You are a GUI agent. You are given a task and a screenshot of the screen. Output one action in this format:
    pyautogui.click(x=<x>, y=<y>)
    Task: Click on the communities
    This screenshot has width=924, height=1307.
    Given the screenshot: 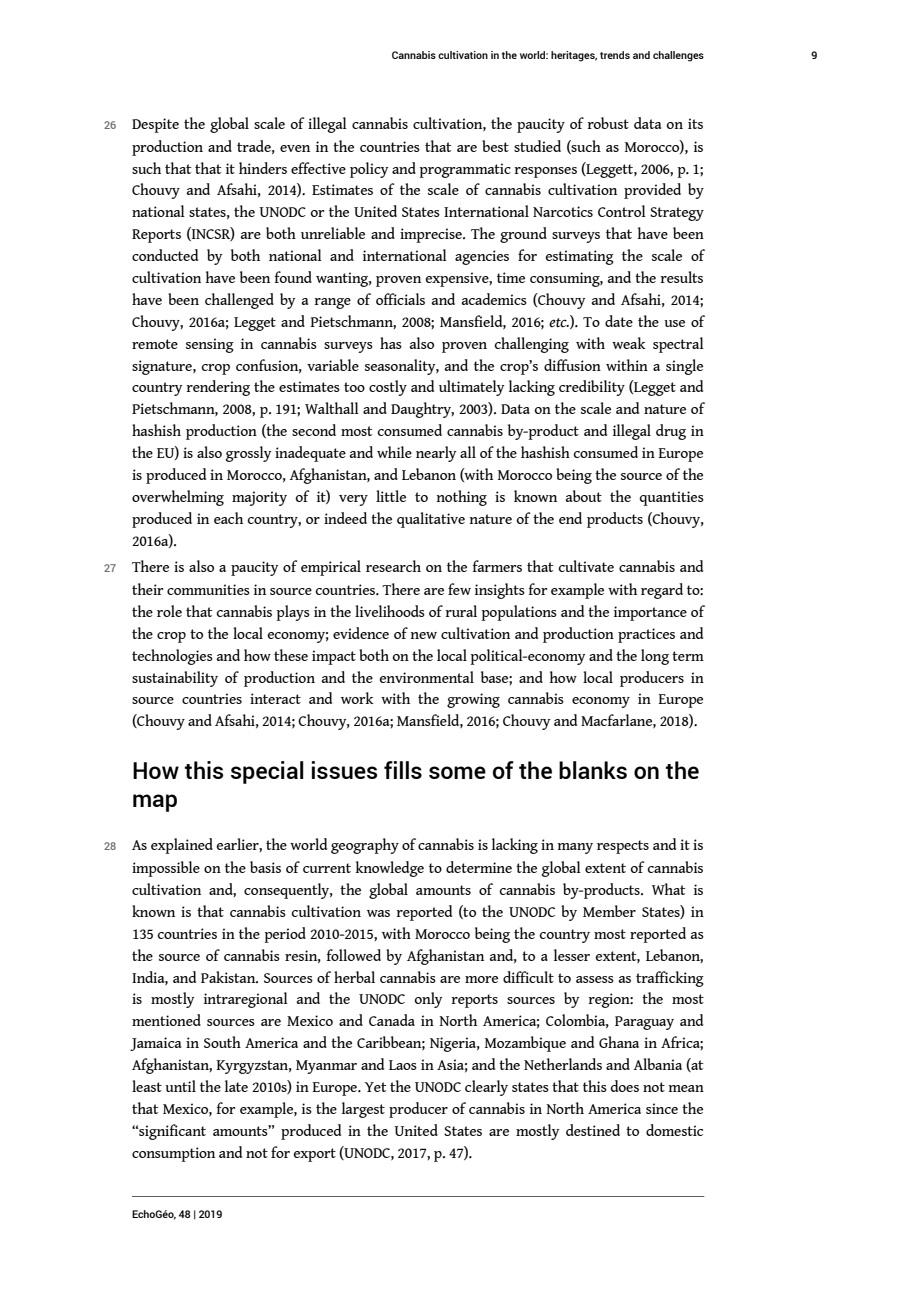 What is the action you would take?
    pyautogui.click(x=208, y=589)
